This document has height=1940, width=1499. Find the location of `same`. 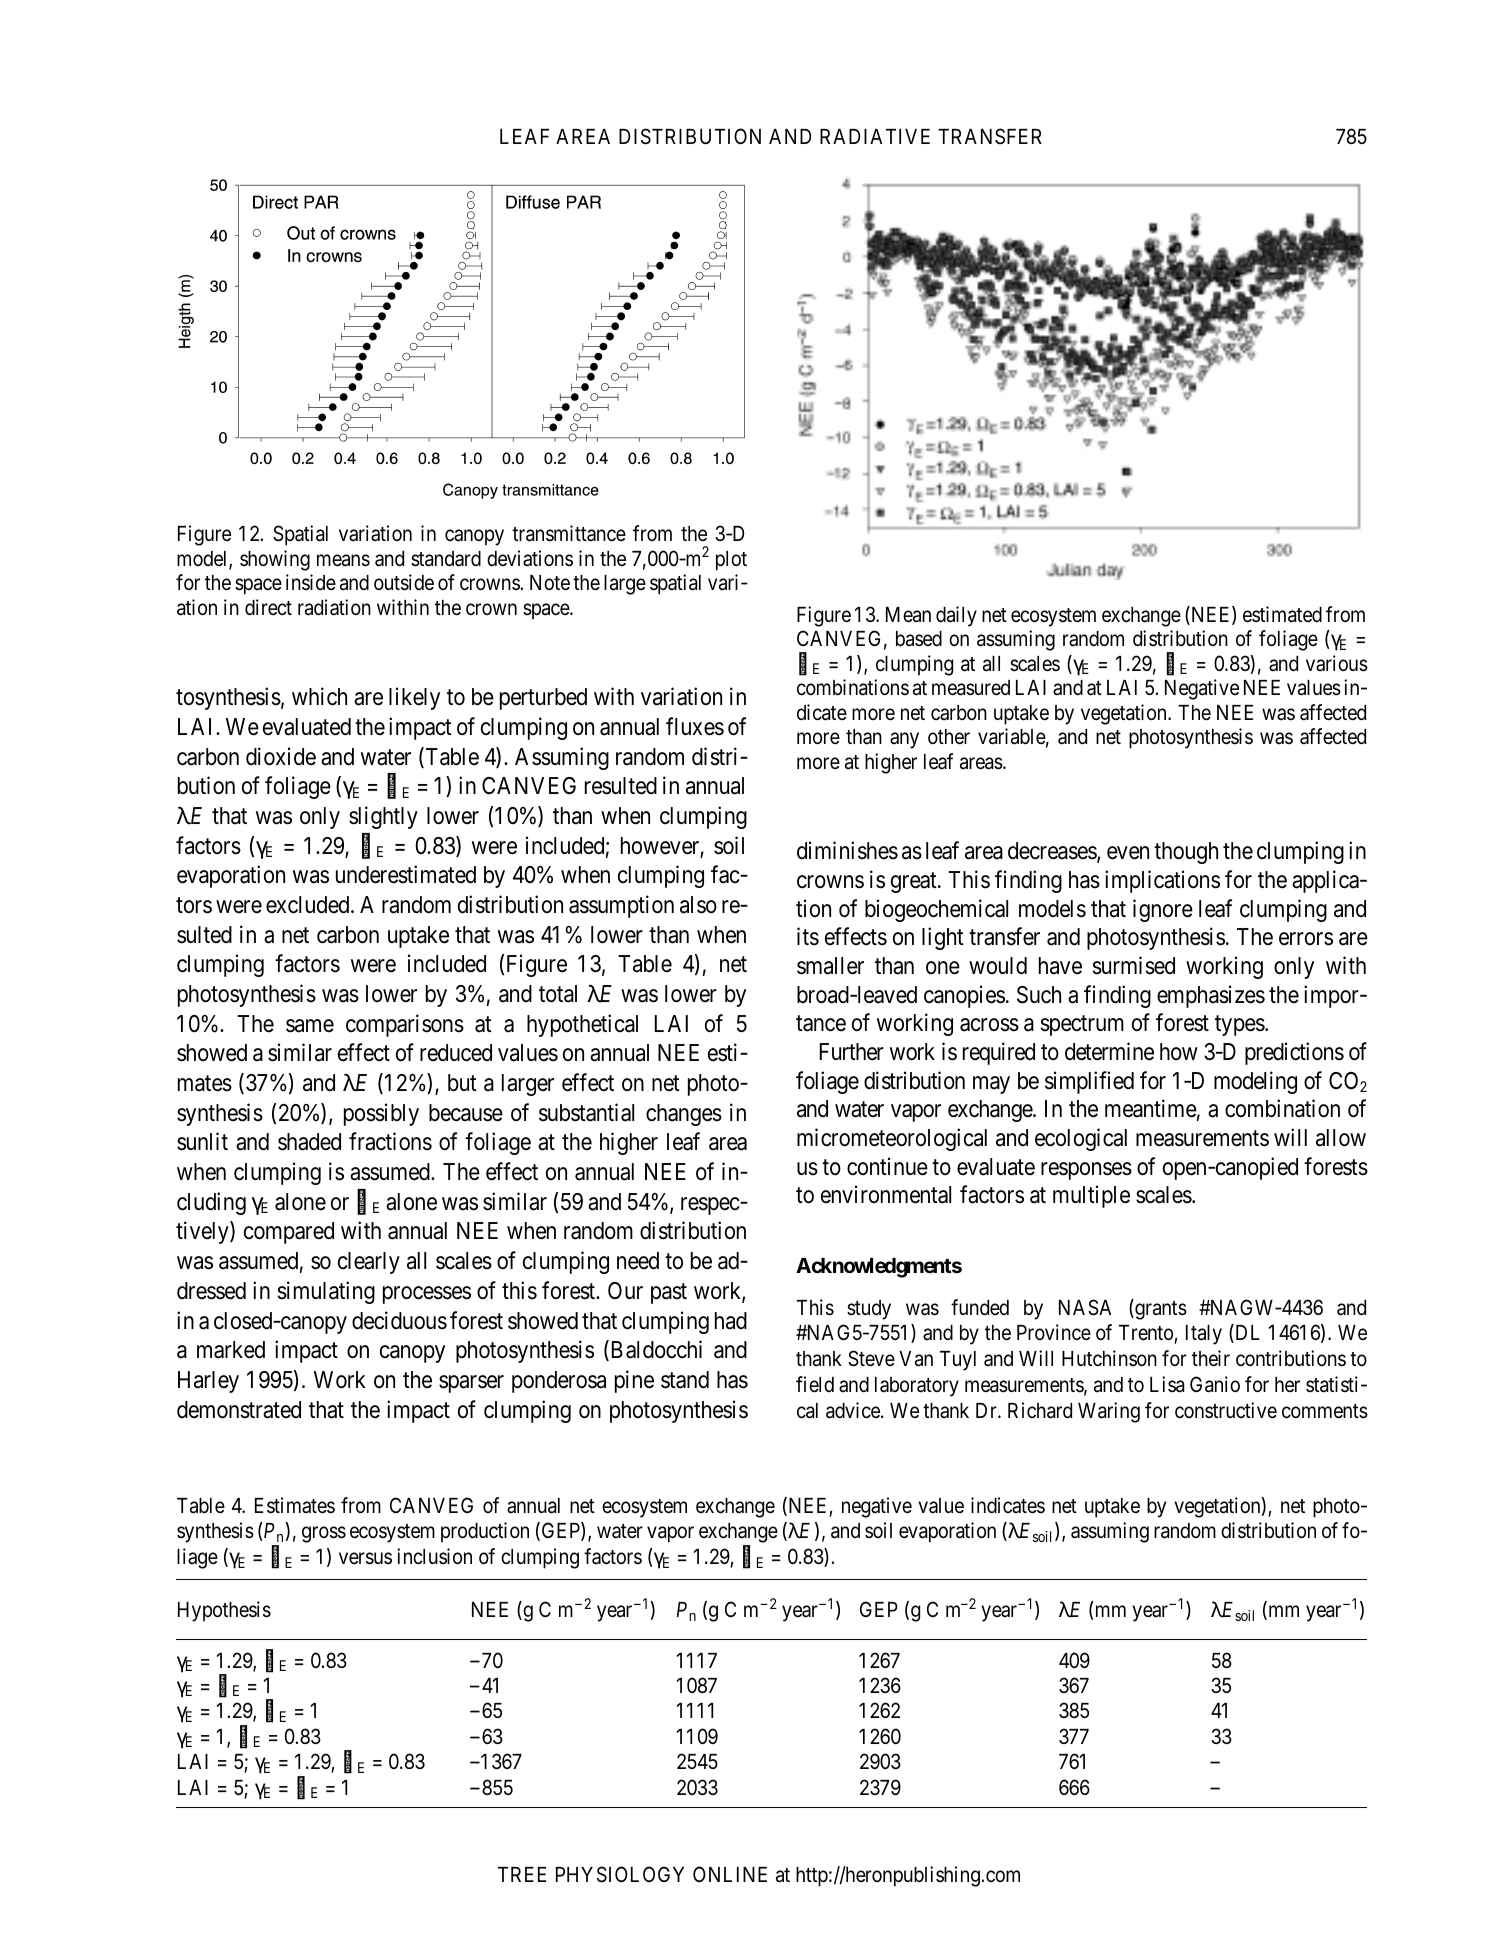

same is located at coordinates (310, 1026).
